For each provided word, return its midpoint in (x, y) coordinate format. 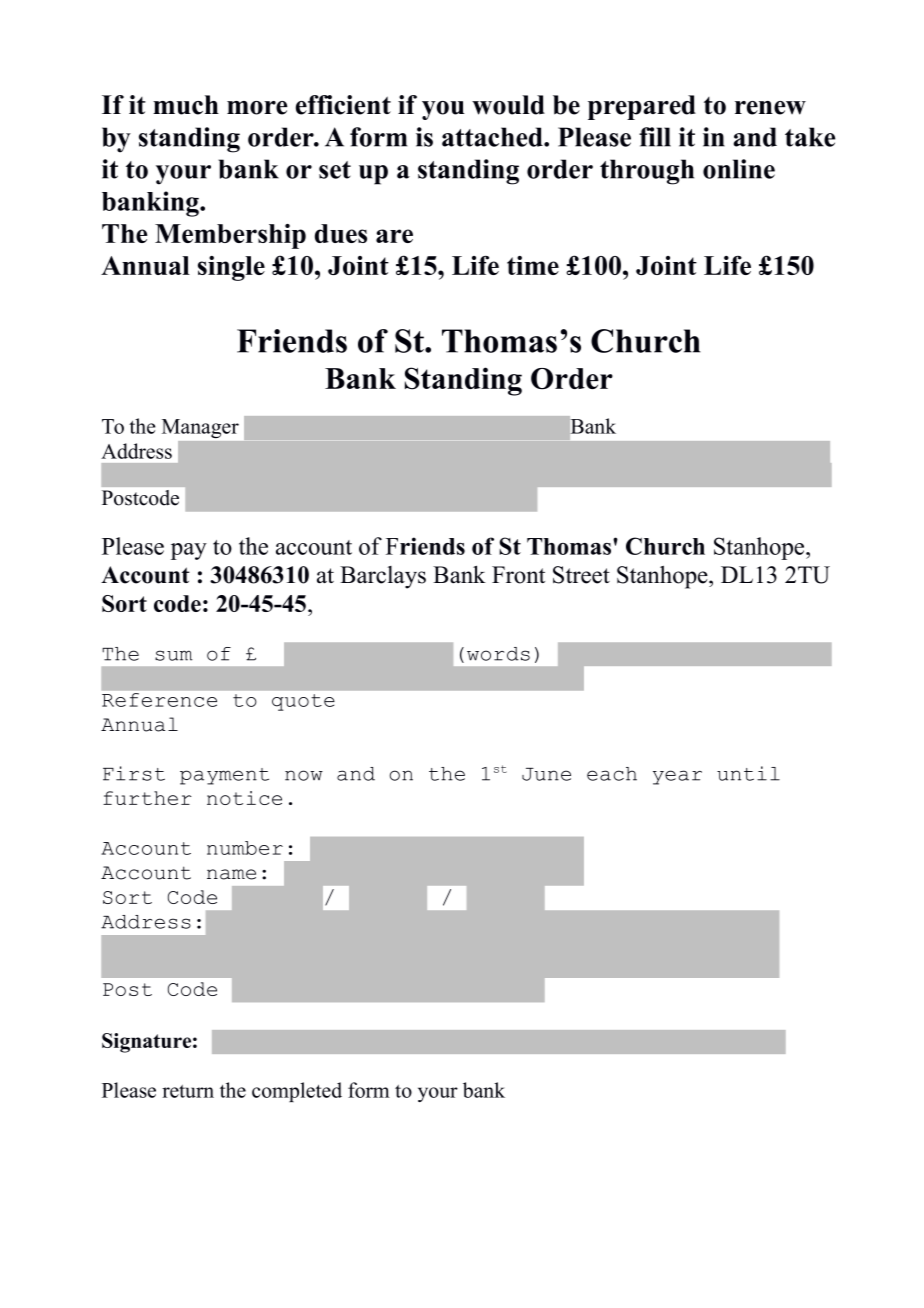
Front (518, 575)
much (186, 105)
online (739, 169)
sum (174, 655)
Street (581, 575)
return (188, 1091)
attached (493, 137)
